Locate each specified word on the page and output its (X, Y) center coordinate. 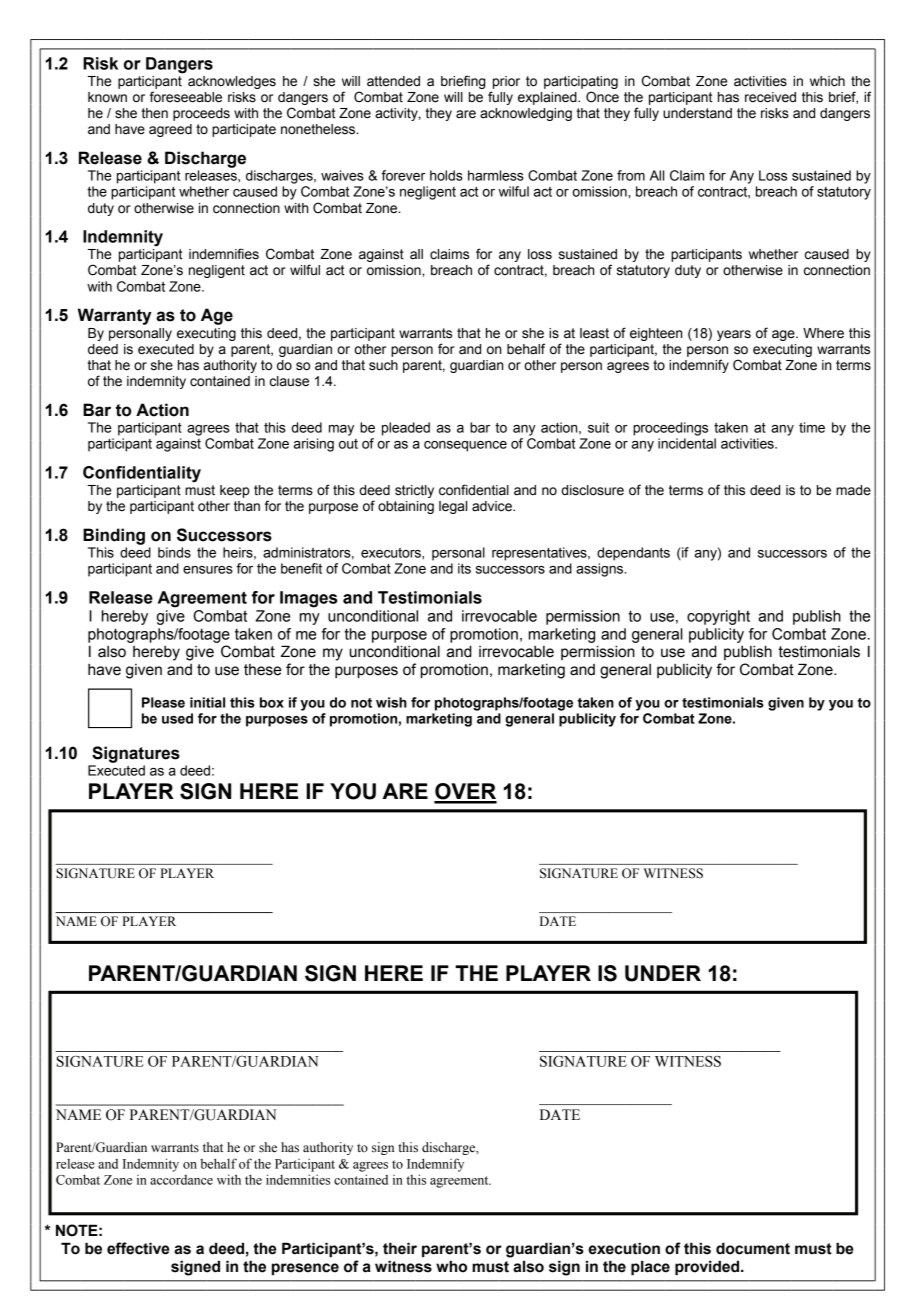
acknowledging (526, 114)
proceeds (201, 114)
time (812, 427)
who (451, 1266)
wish (391, 702)
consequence (465, 446)
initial (207, 702)
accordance (181, 1180)
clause (289, 381)
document (753, 1248)
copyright (718, 617)
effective (138, 1248)
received (770, 97)
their (400, 1248)
